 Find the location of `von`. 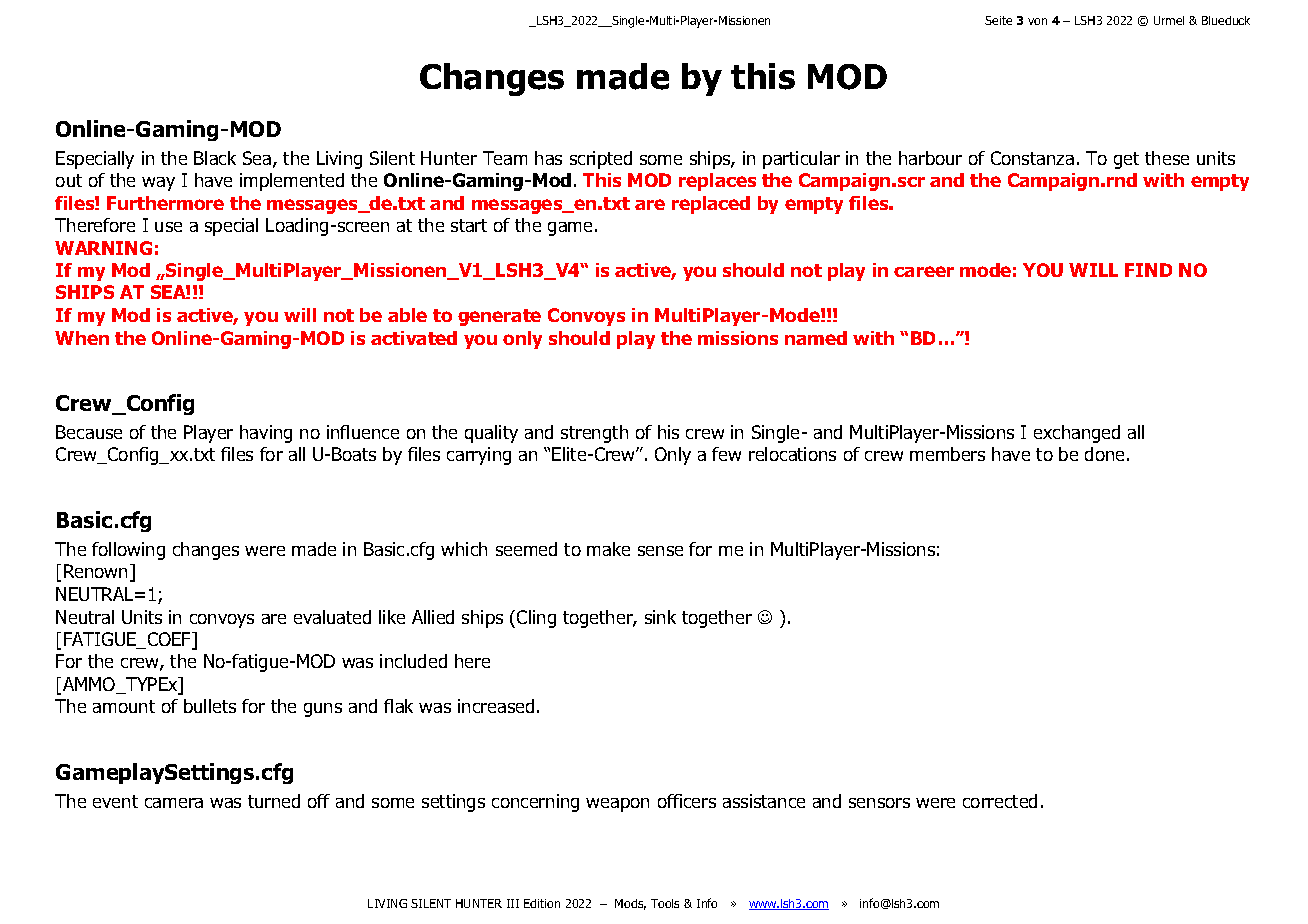

von is located at coordinates (1037, 21).
